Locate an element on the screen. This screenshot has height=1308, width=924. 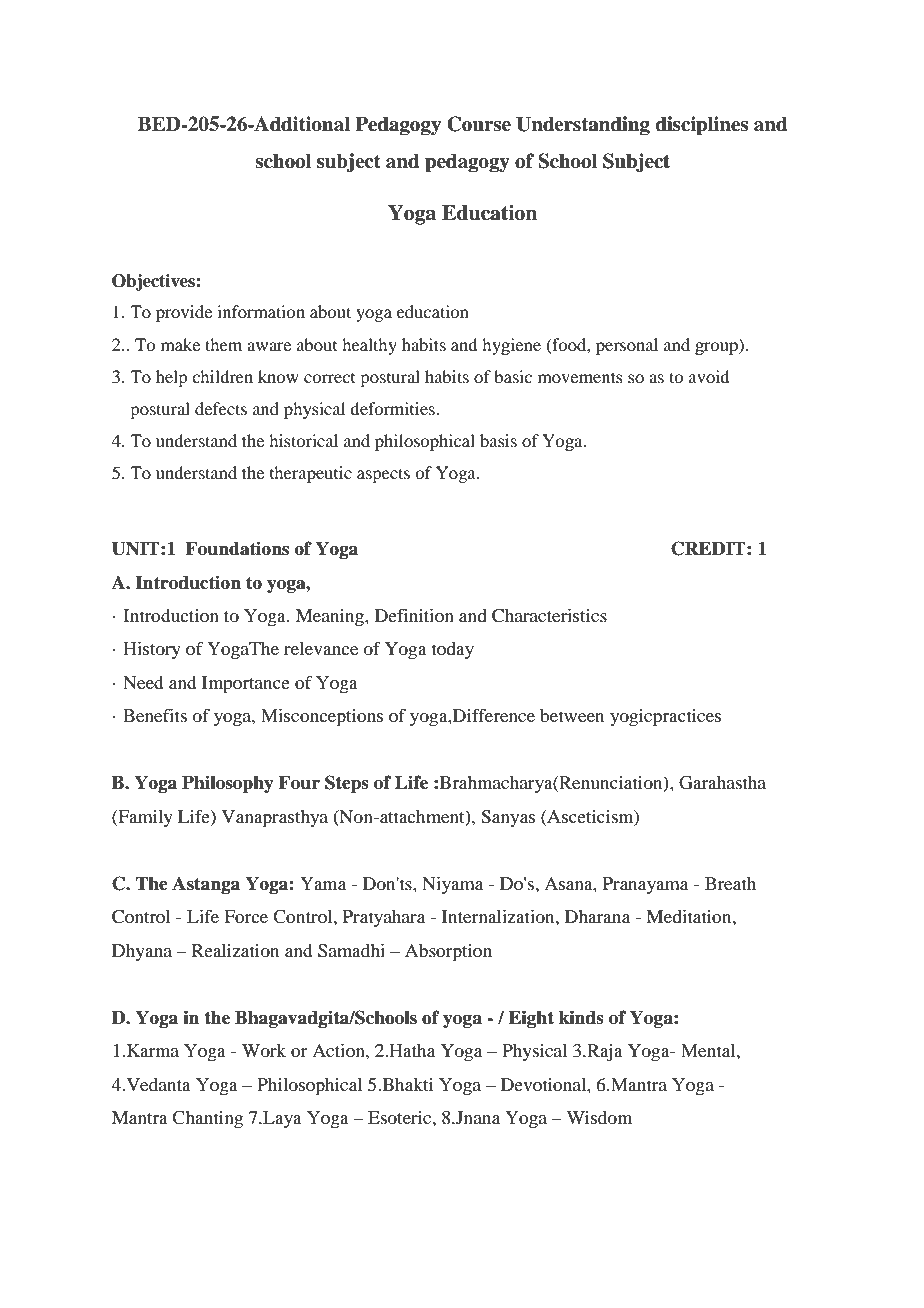
Objectives is located at coordinates (154, 282).
